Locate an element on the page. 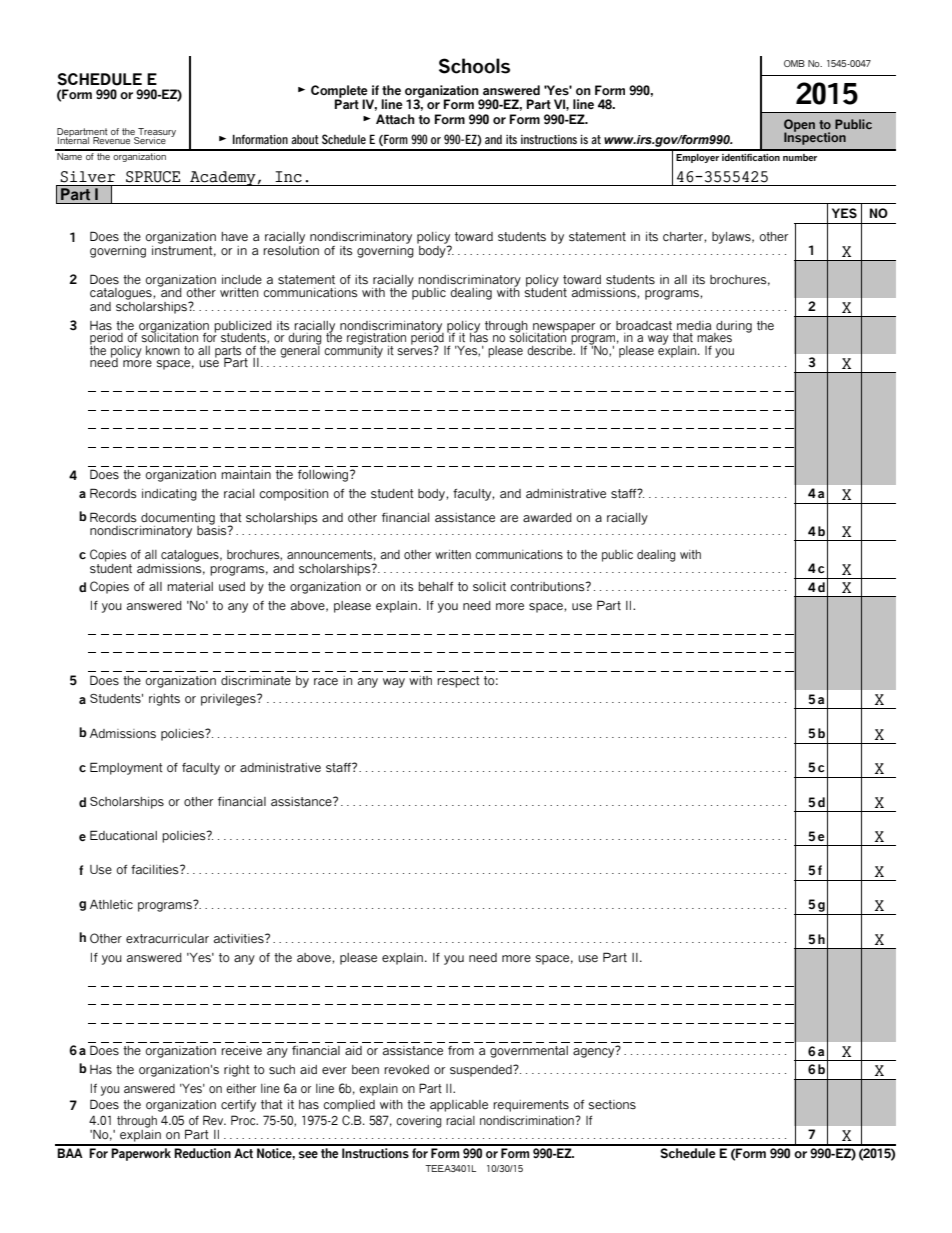 Image resolution: width=952 pixels, height=1233 pixels. serves is located at coordinates (416, 351).
